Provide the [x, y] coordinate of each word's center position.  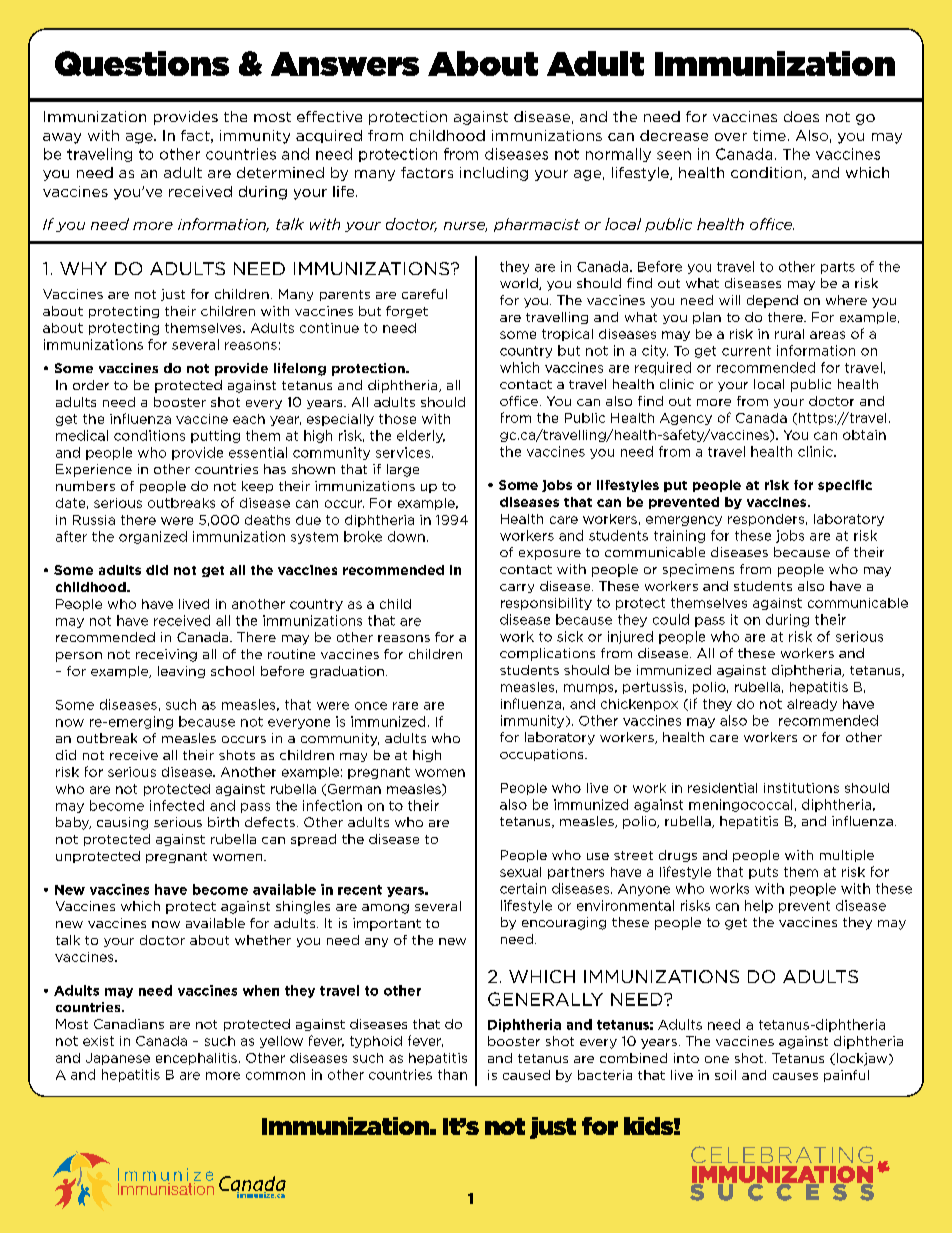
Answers [345, 64]
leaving [181, 672]
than [452, 1074]
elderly [421, 436]
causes [795, 1076]
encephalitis [196, 1059]
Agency [686, 419]
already [812, 705]
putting [215, 436]
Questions [142, 63]
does [801, 116]
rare [405, 706]
